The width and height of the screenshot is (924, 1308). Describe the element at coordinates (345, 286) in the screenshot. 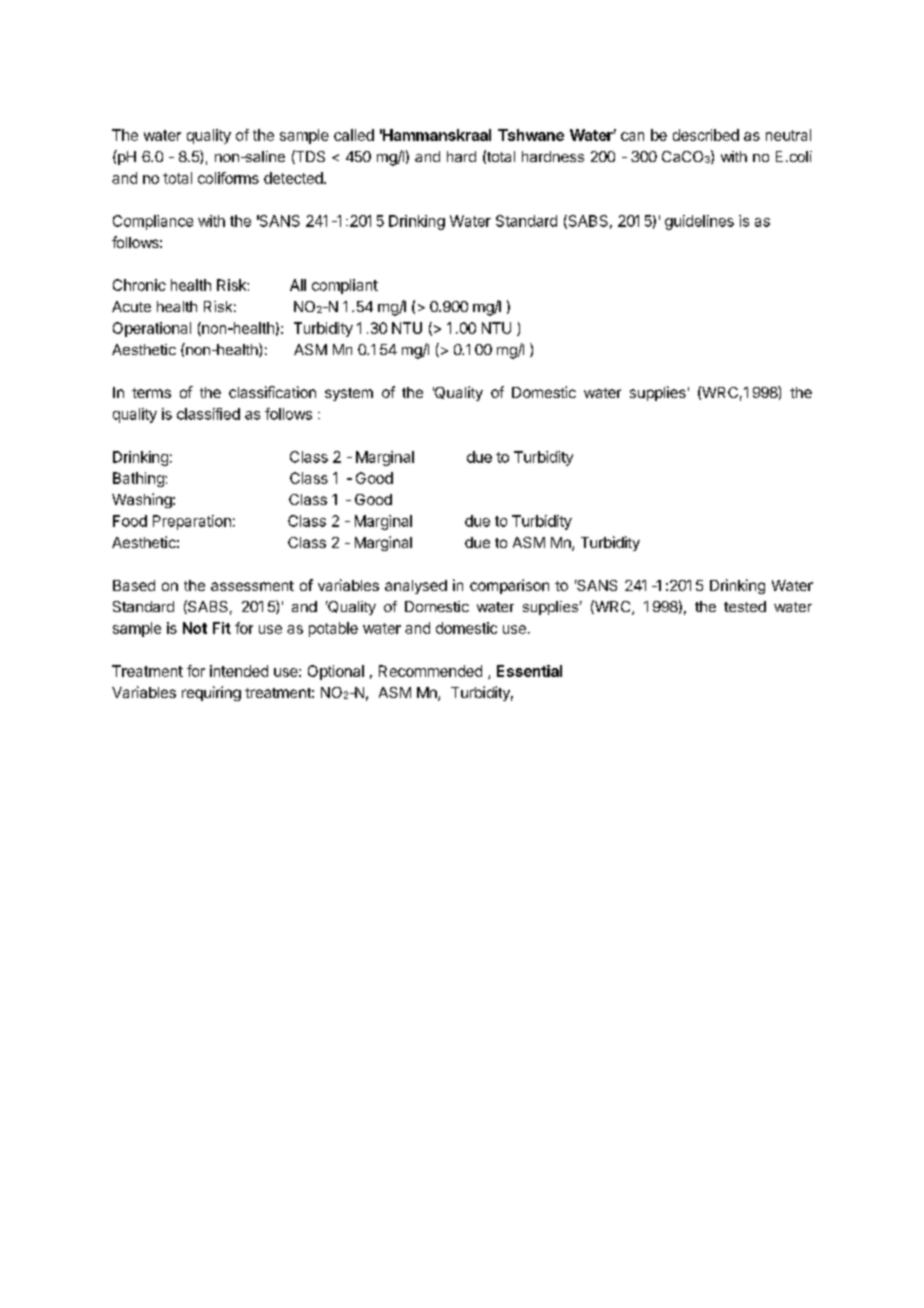

I see `compliant` at that location.
